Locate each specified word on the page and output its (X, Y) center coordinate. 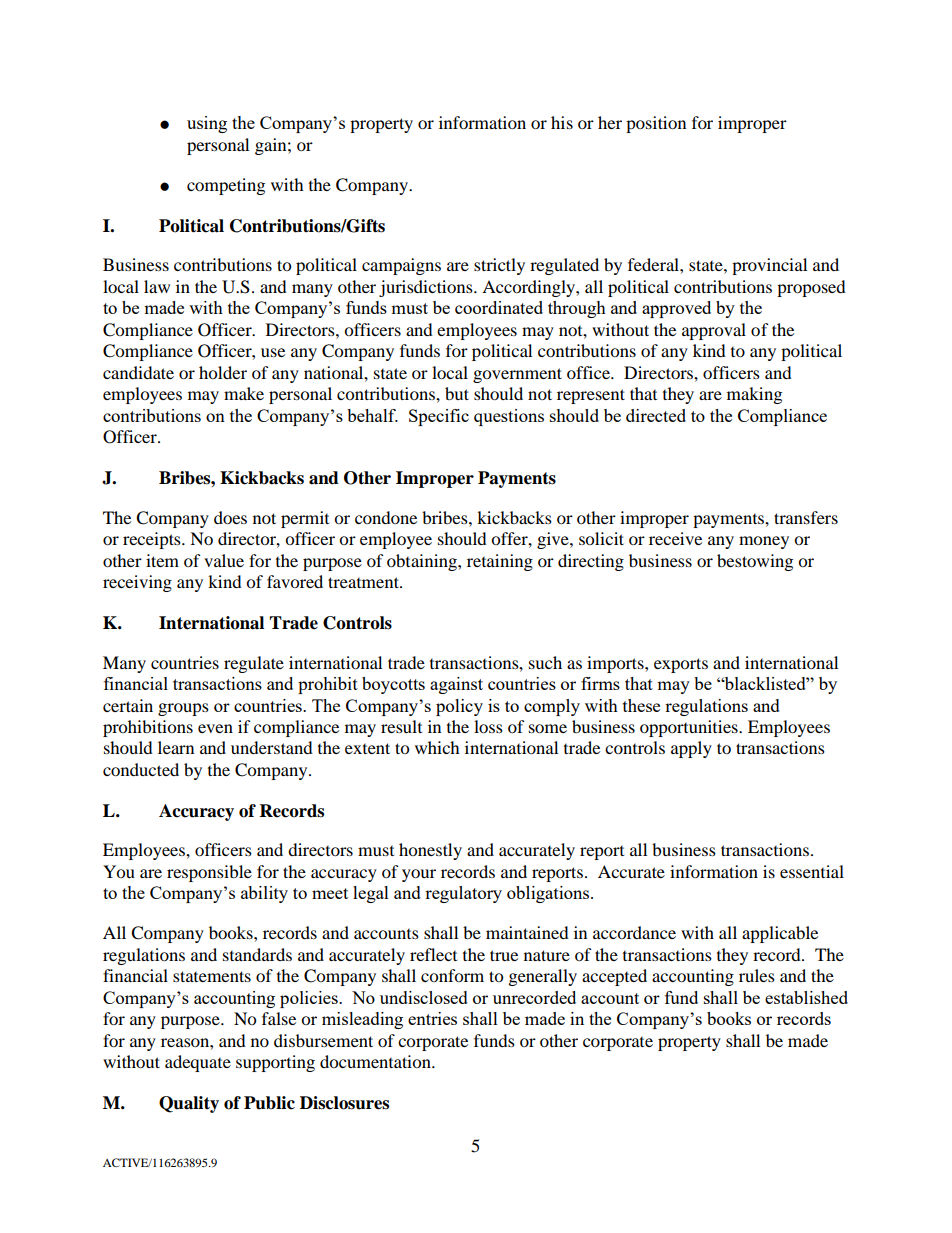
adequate (198, 1063)
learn (176, 747)
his (562, 122)
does (230, 517)
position (656, 124)
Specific (439, 417)
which (437, 747)
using (207, 124)
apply (691, 749)
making (754, 395)
